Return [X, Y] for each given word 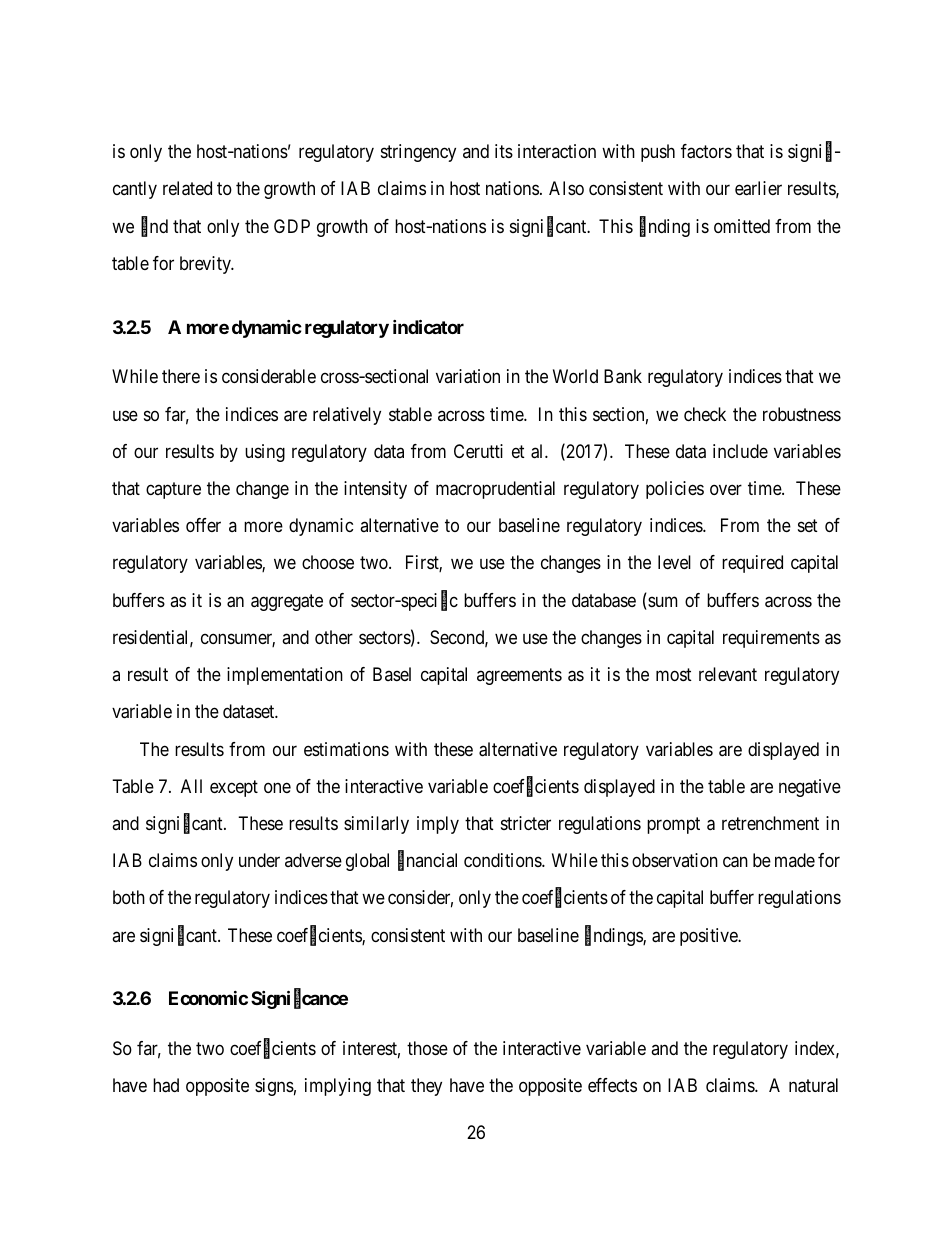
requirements [771, 639]
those [427, 1048]
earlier [758, 188]
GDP [292, 226]
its [504, 151]
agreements [519, 676]
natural [813, 1085]
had [166, 1085]
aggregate [287, 602]
